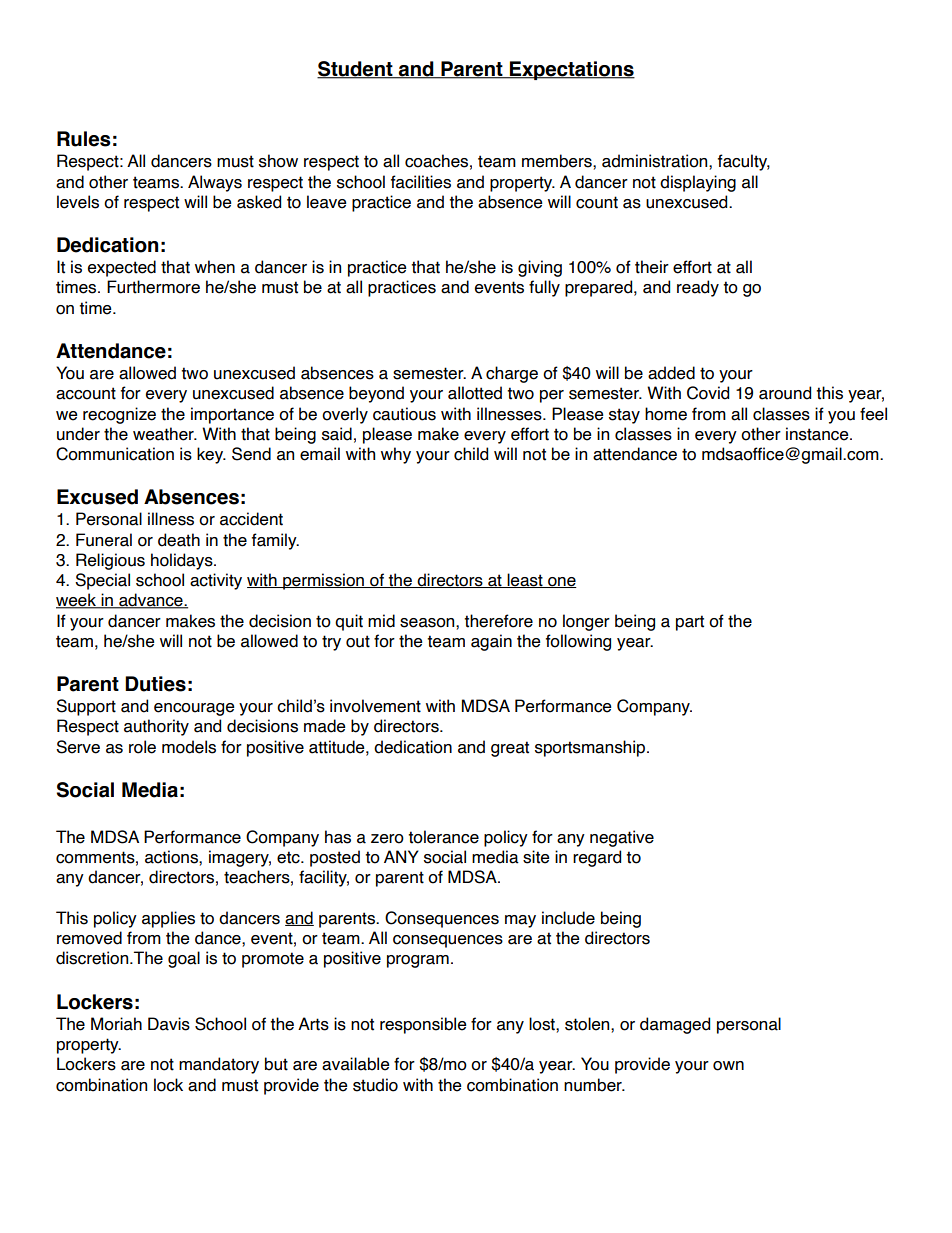 This screenshot has height=1233, width=952. Describe the element at coordinates (744, 162) in the screenshot. I see `faculty` at that location.
